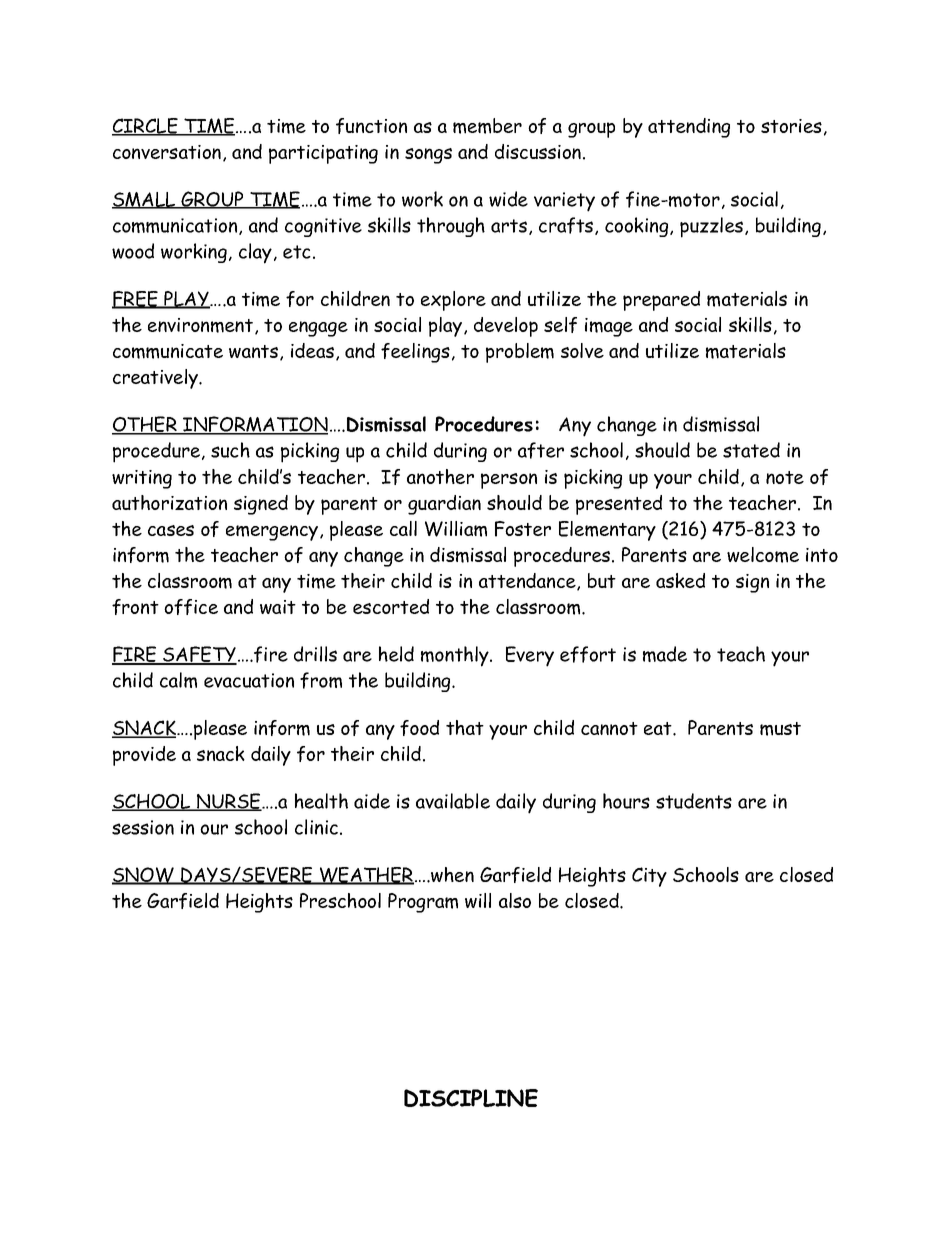 The height and width of the document is (1233, 952). I want to click on conversation, so click(167, 152).
